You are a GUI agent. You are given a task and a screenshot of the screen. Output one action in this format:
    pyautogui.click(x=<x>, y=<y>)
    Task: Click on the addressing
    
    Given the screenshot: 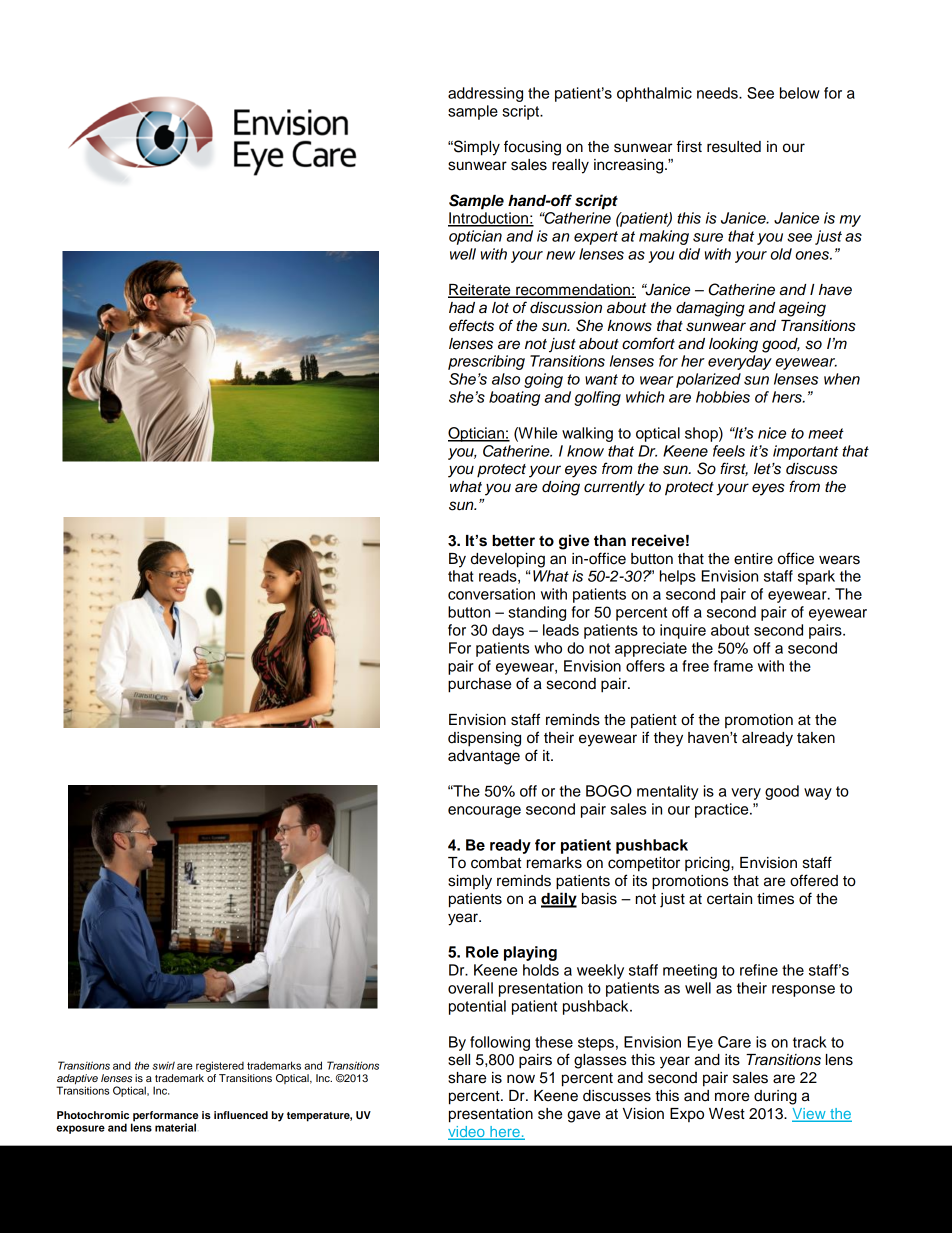 What is the action you would take?
    pyautogui.click(x=485, y=94)
